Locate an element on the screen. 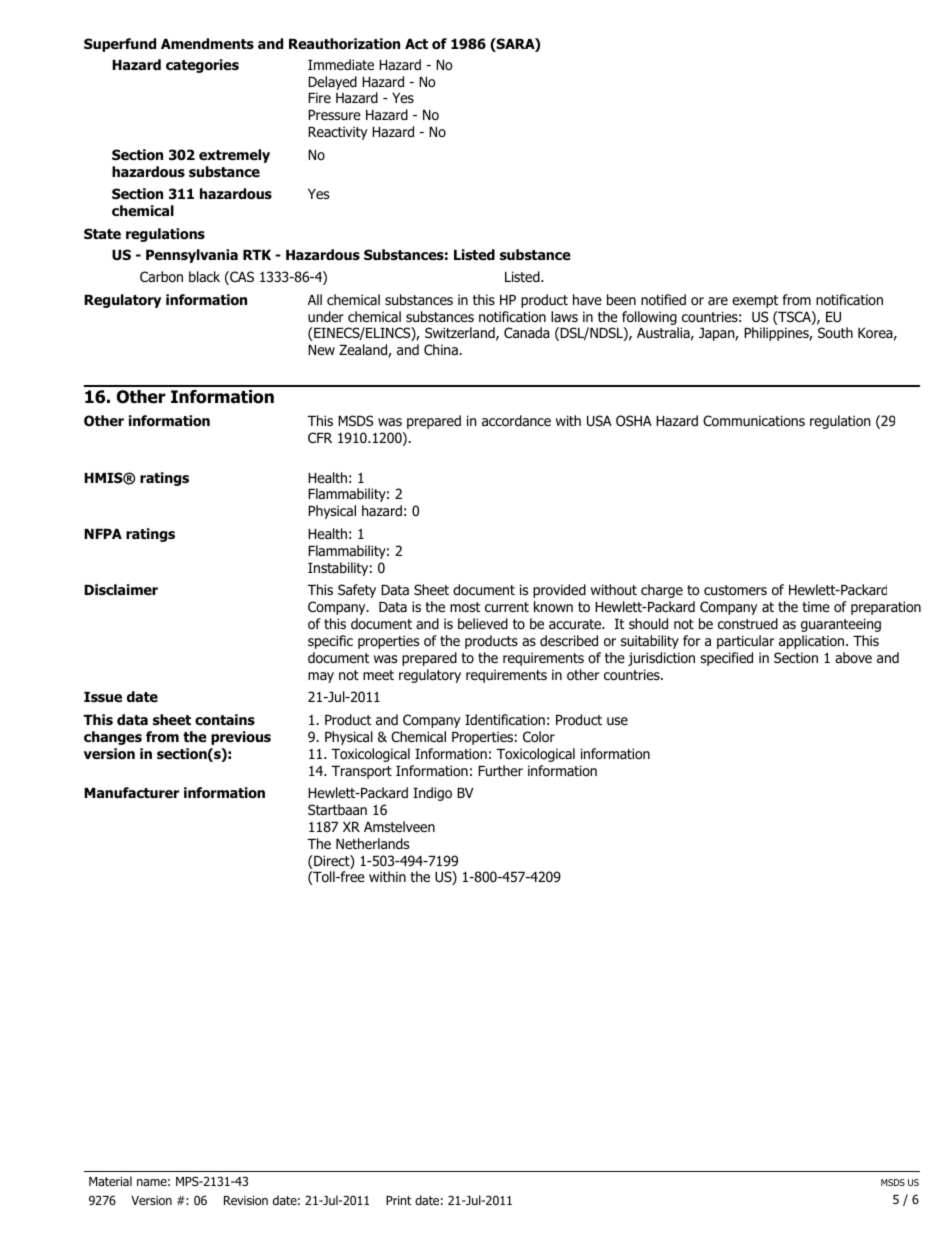  South is located at coordinates (835, 332).
